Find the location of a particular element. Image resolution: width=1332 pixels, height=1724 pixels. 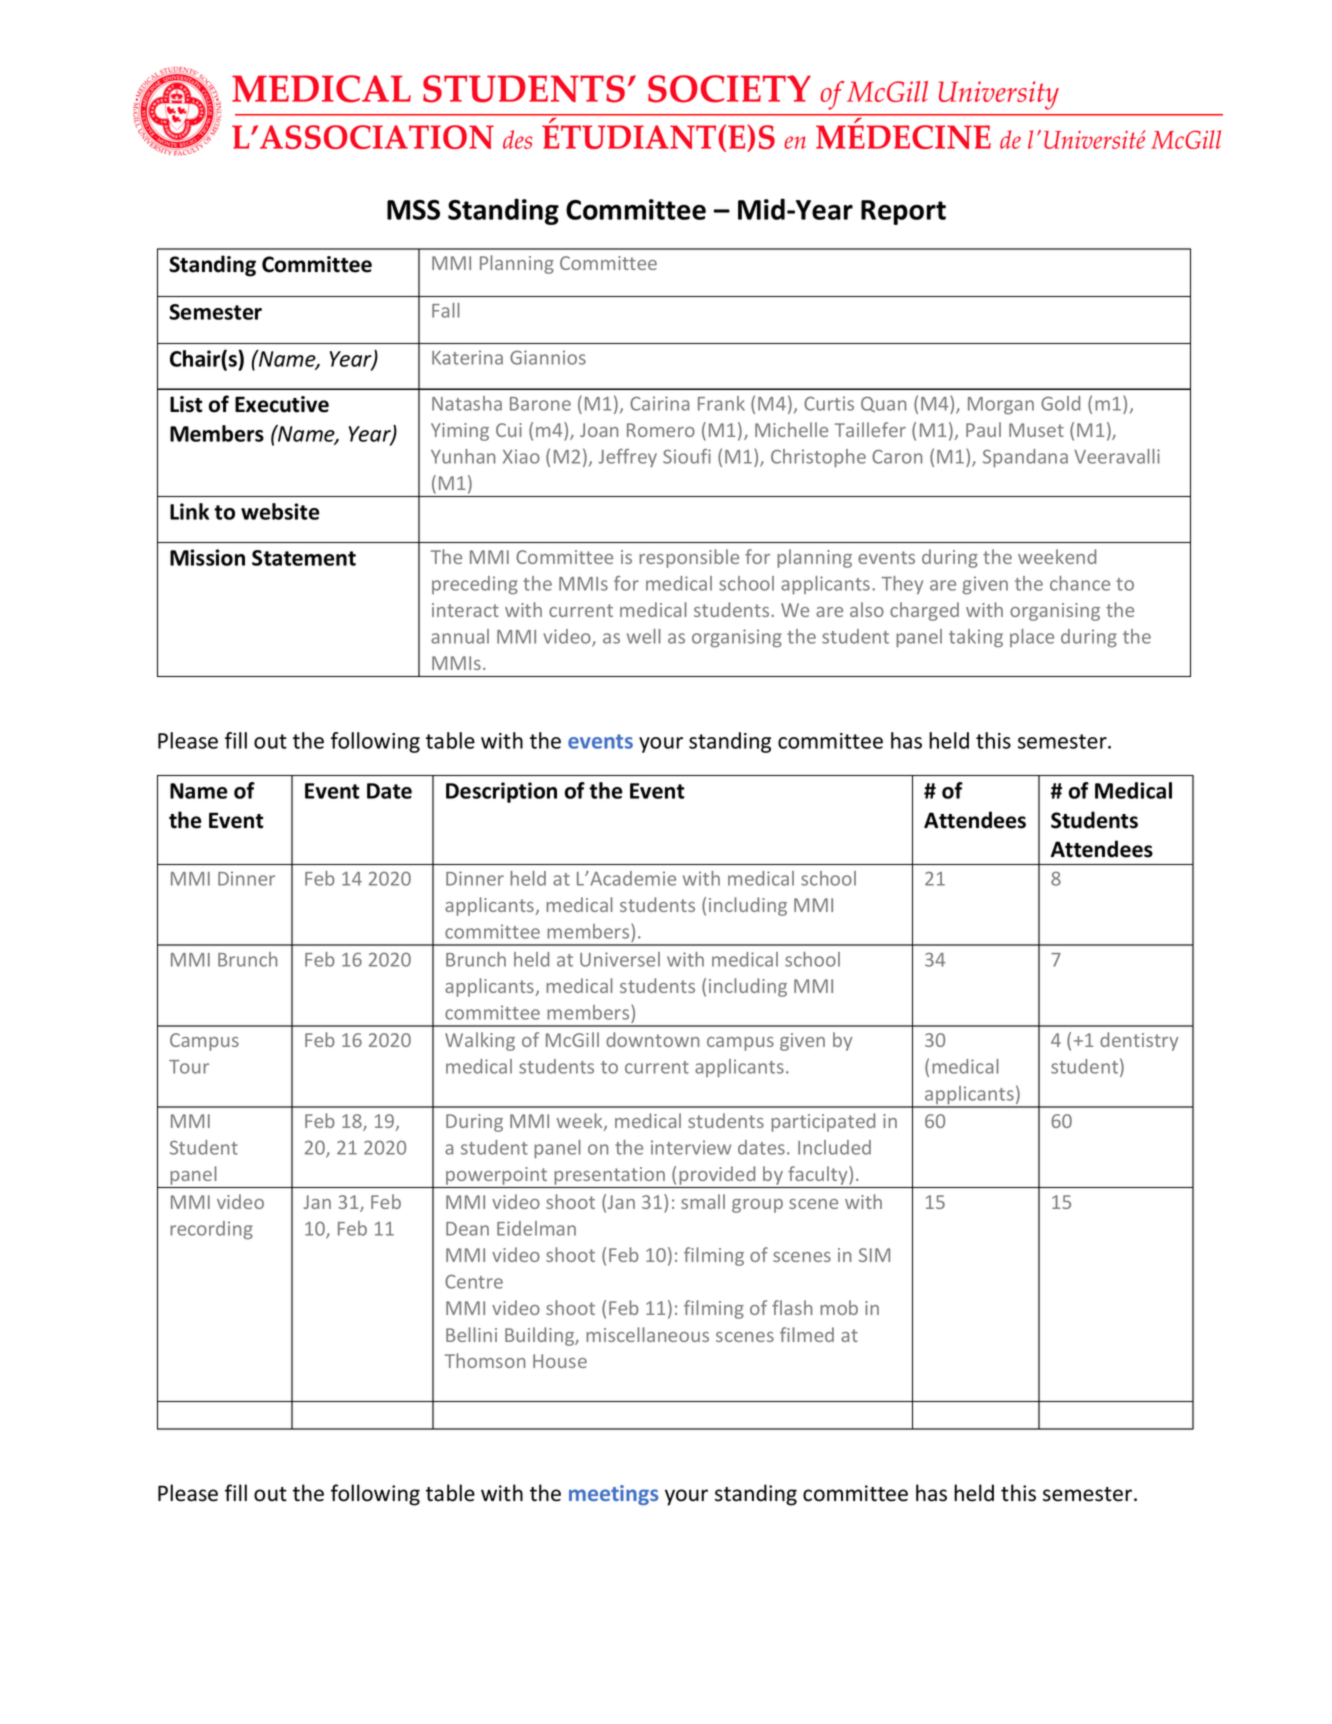

MSS is located at coordinates (413, 210).
